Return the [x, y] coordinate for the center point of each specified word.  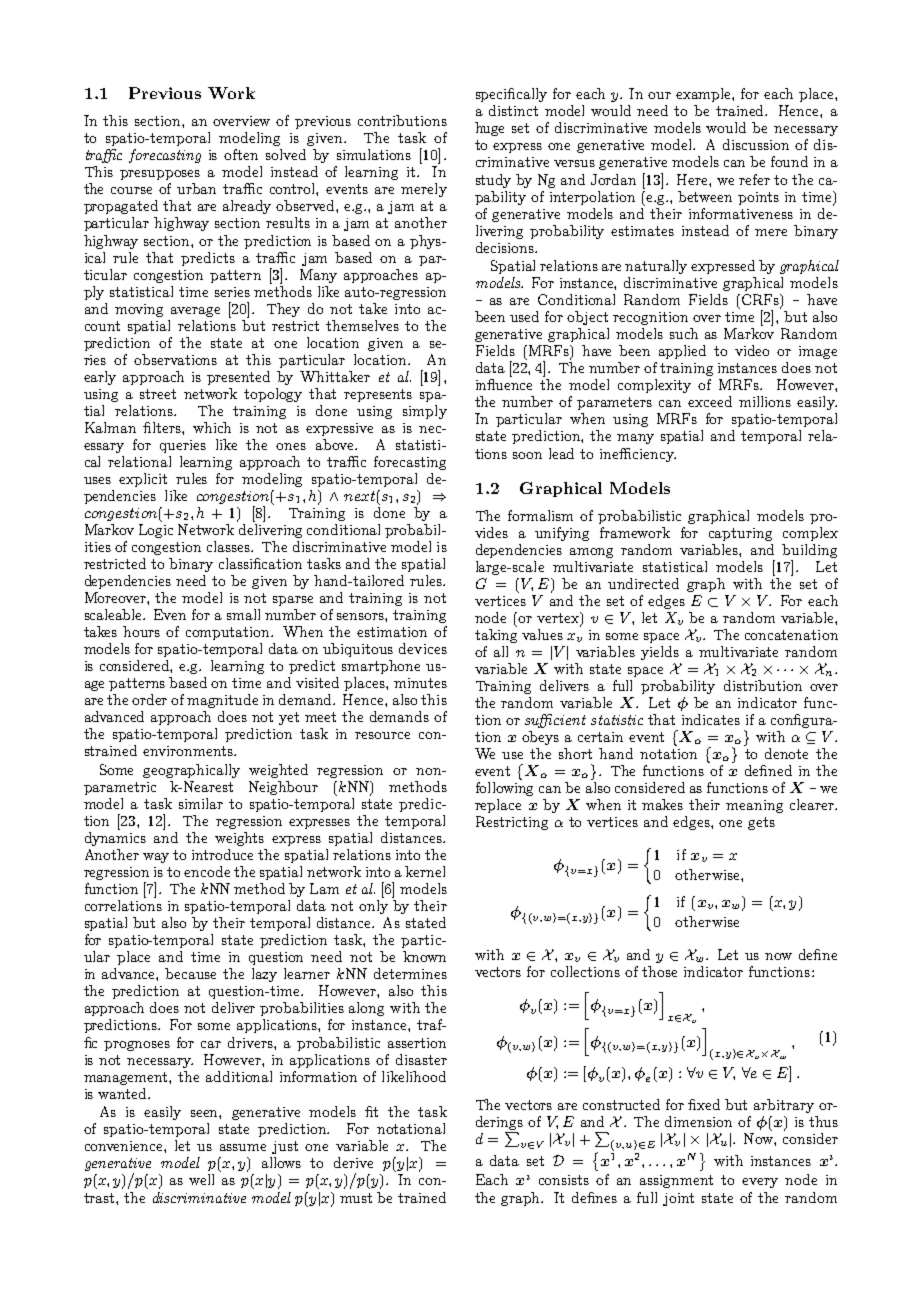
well [201, 1179]
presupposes [160, 175]
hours [141, 631]
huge [489, 129]
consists [564, 1180]
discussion [756, 144]
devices [423, 648]
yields [660, 653]
